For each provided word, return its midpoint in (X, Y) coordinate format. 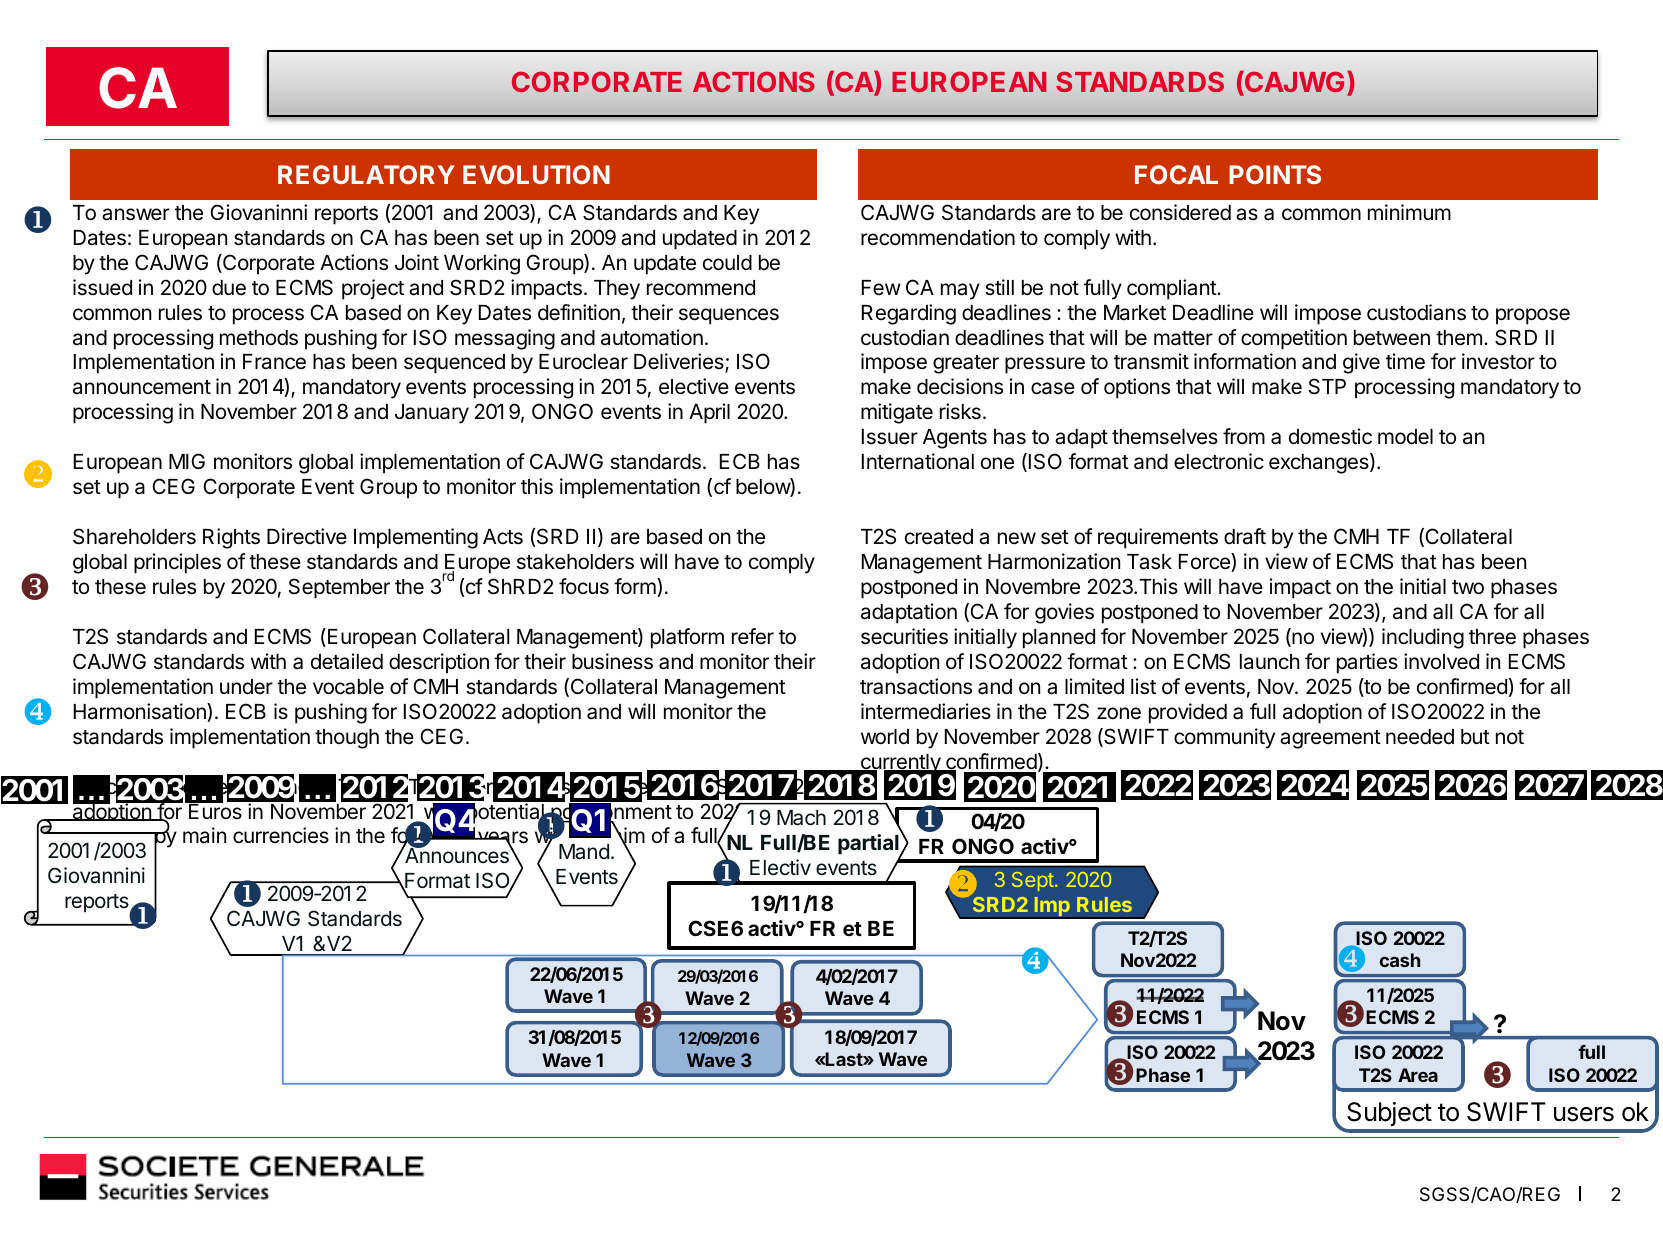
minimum (1409, 212)
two (1468, 587)
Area (1418, 1075)
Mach (801, 818)
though (347, 739)
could (727, 263)
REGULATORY (366, 174)
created (939, 537)
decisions (960, 386)
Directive (307, 536)
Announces (457, 855)
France (274, 362)
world (885, 737)
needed (1420, 737)
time (1405, 361)
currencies (281, 835)
